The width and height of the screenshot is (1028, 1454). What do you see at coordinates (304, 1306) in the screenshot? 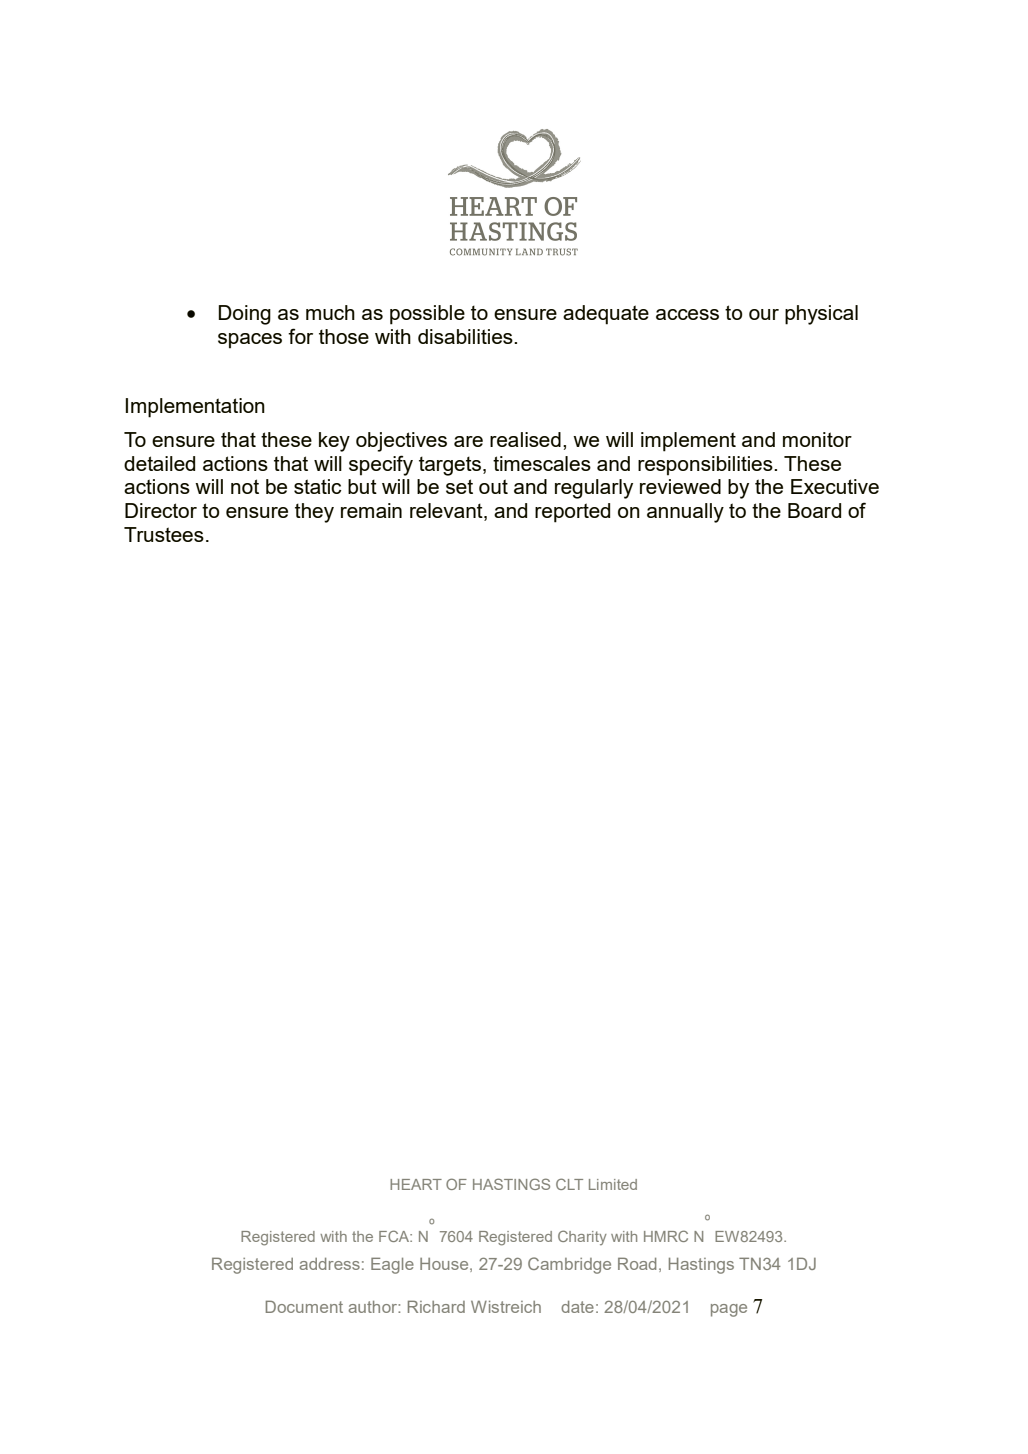
I see `Document` at bounding box center [304, 1306].
